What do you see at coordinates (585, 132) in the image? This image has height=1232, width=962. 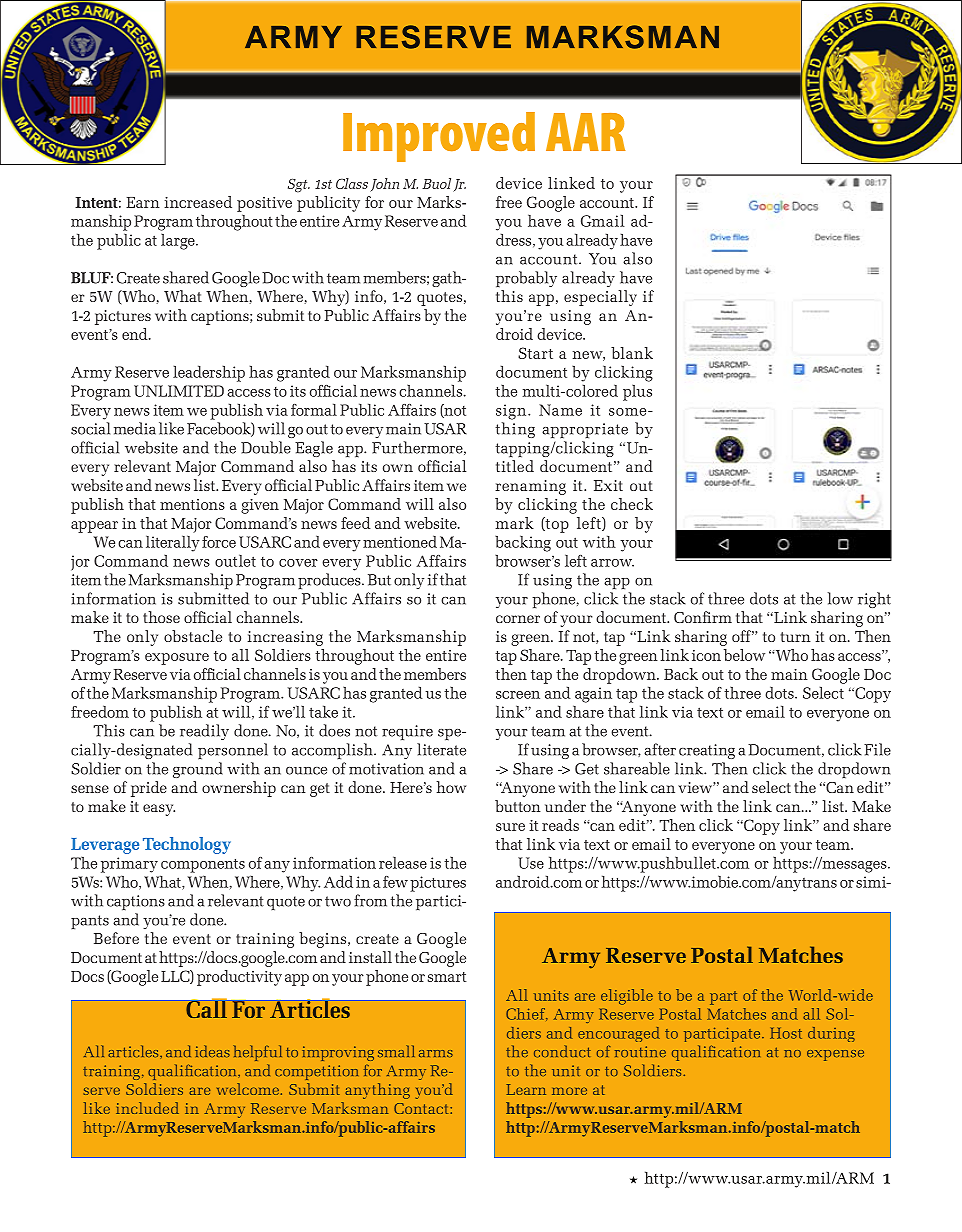 I see `AAR` at bounding box center [585, 132].
